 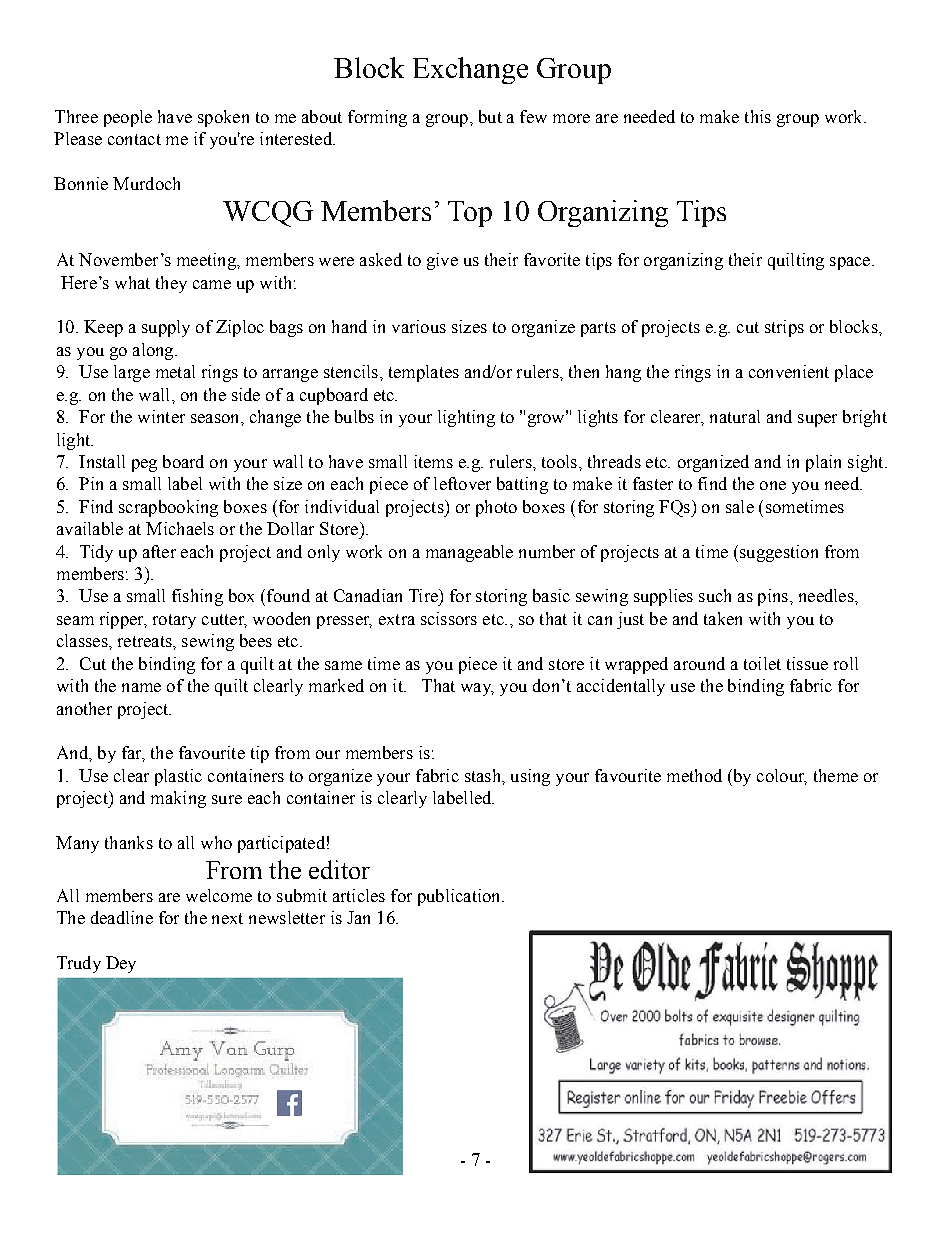 I want to click on but, so click(x=490, y=116).
